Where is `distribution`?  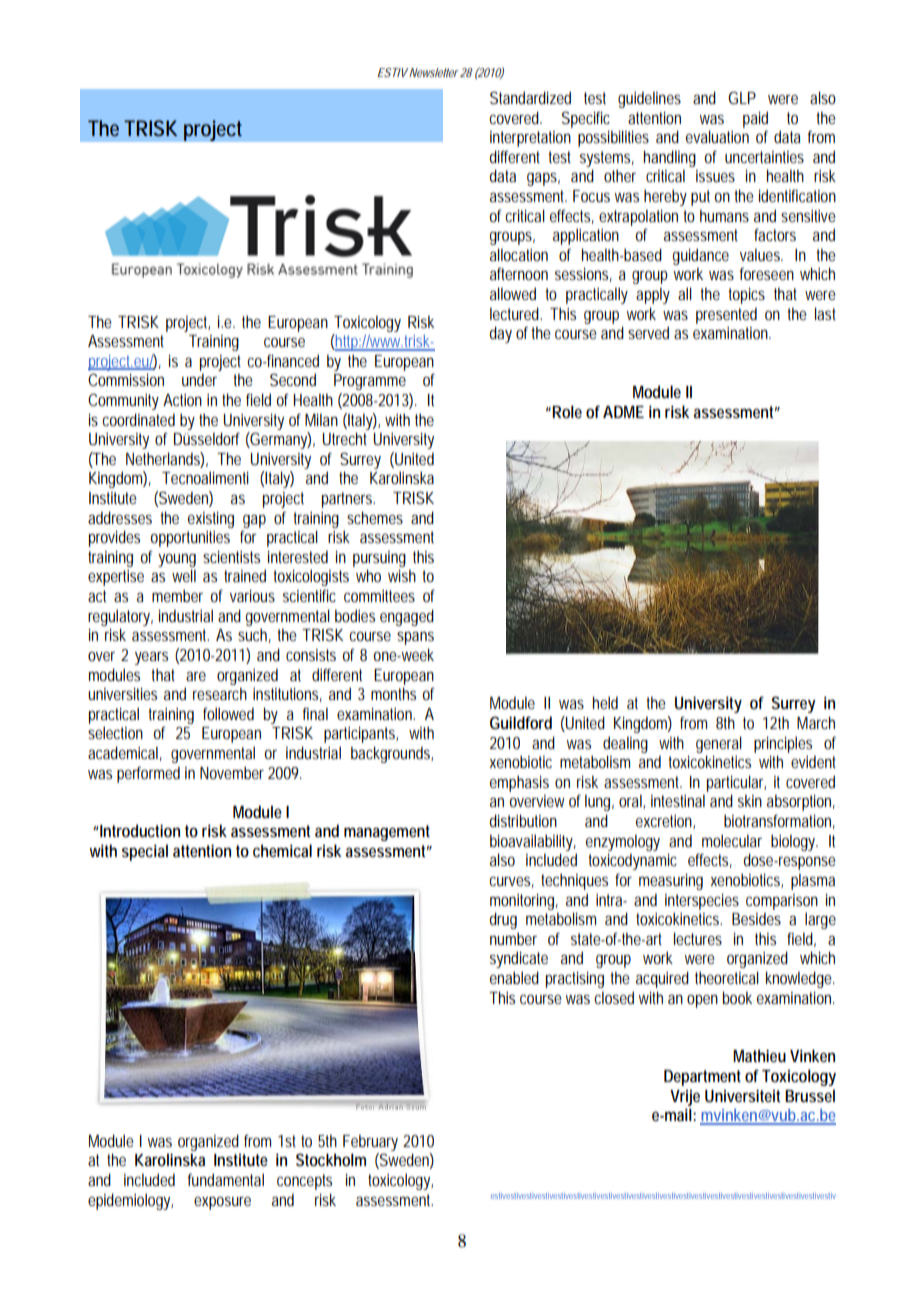
distribution is located at coordinates (523, 820).
